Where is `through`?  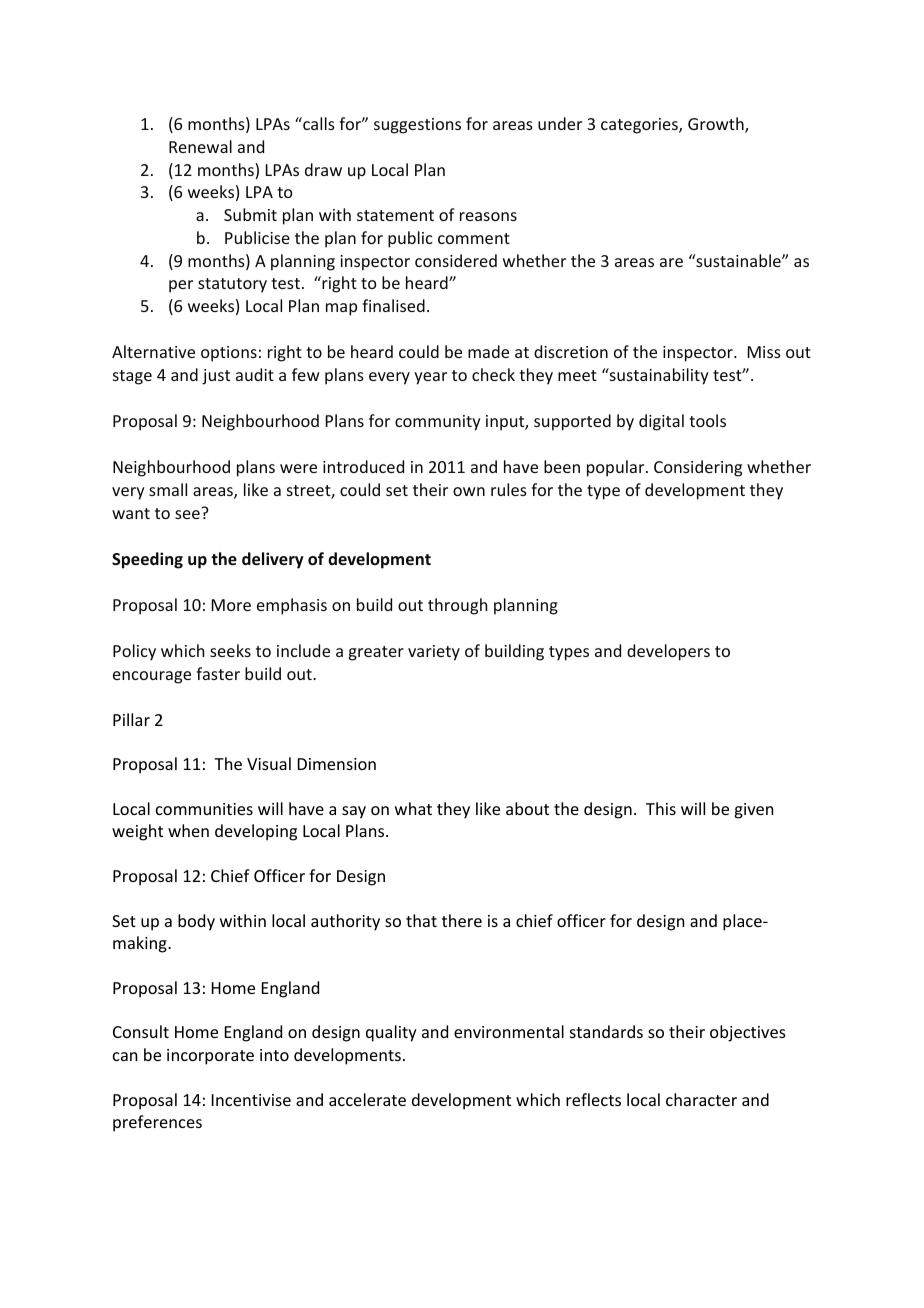 through is located at coordinates (457, 606).
